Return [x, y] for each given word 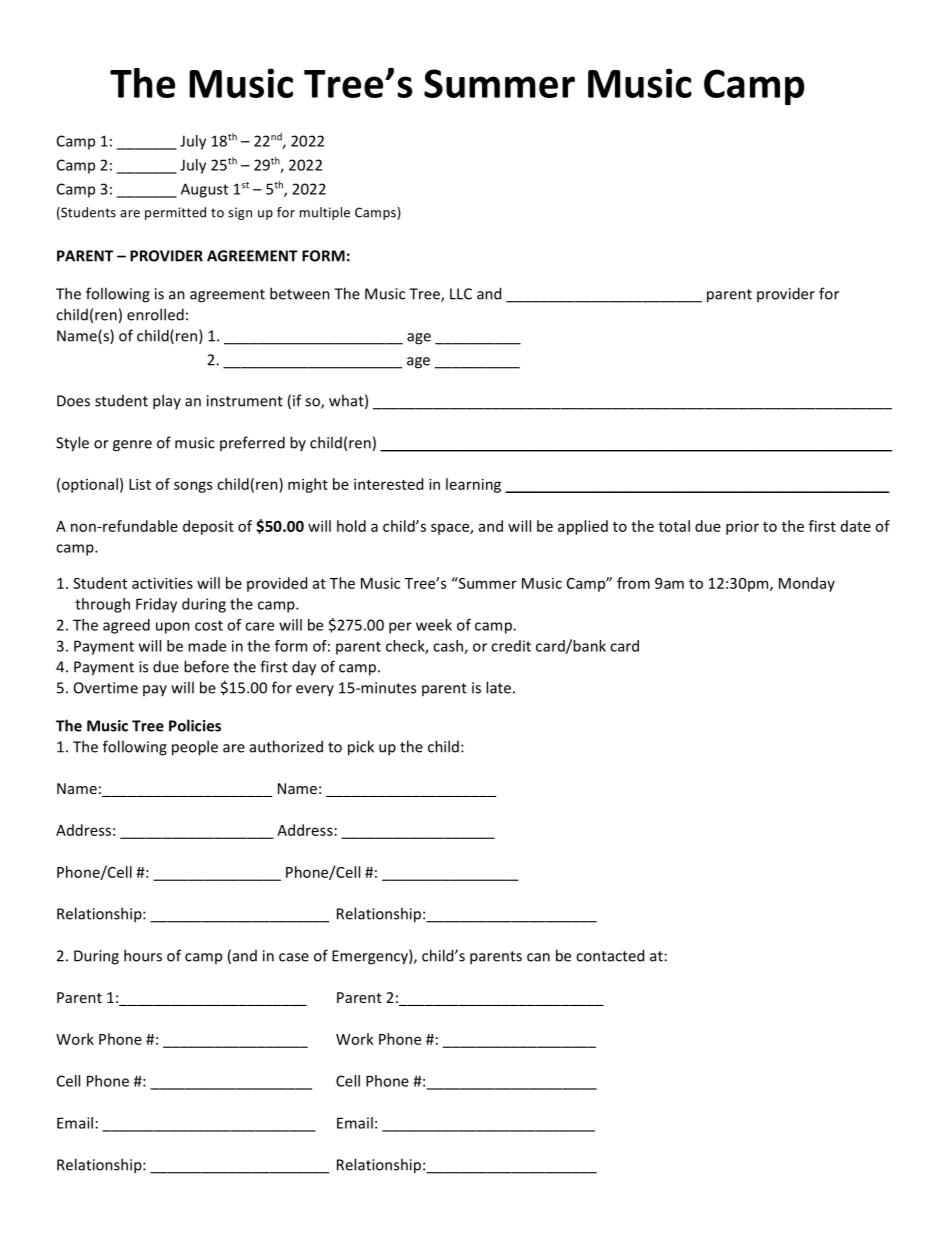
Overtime [106, 688]
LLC [461, 294]
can [538, 957]
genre [132, 446]
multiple [325, 213]
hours [143, 955]
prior [742, 528]
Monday [807, 584]
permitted [175, 213]
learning [473, 485]
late [498, 687]
